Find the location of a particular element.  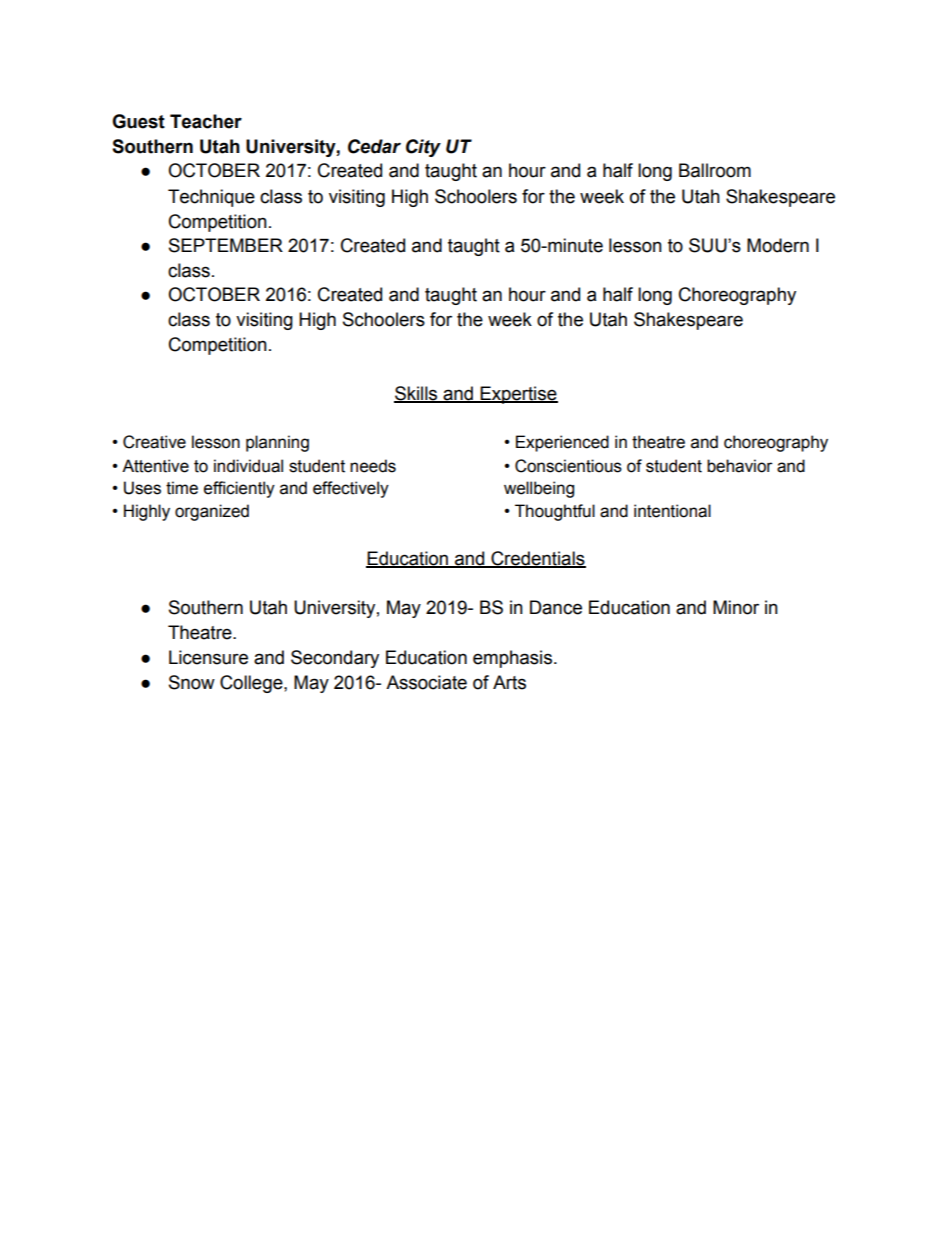

City is located at coordinates (423, 148).
